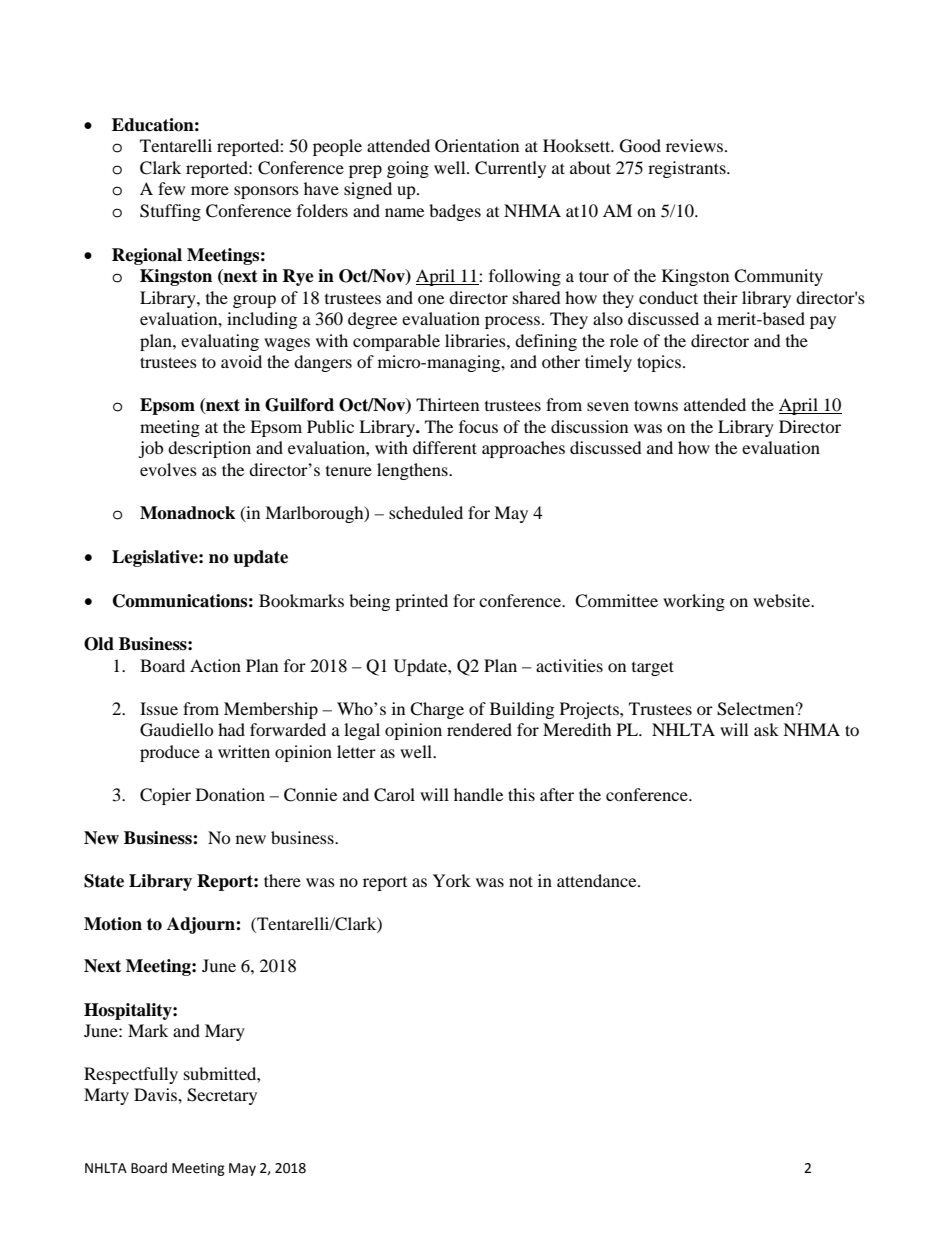 This screenshot has height=1233, width=952. What do you see at coordinates (477, 146) in the screenshot?
I see `Orientation` at bounding box center [477, 146].
